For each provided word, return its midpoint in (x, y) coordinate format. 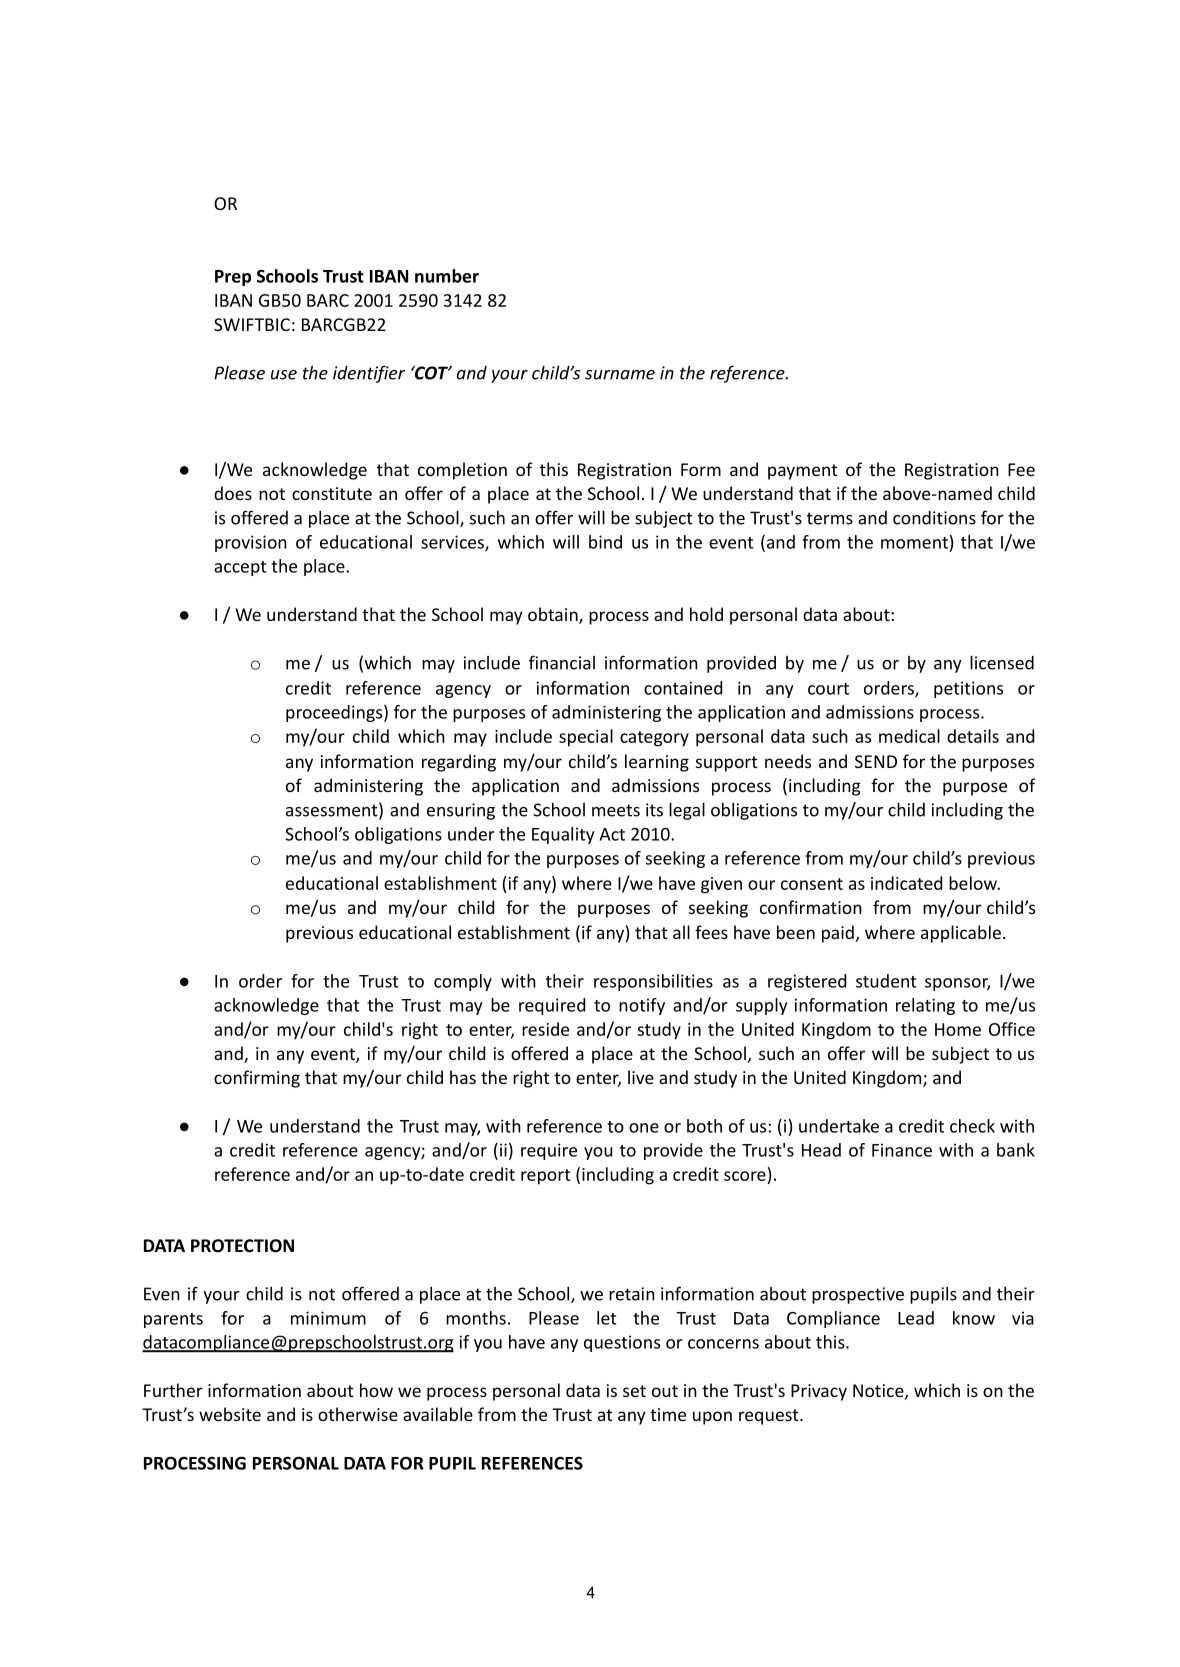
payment (803, 472)
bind (605, 542)
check (972, 1126)
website (230, 1414)
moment (914, 543)
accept (240, 568)
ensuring (461, 811)
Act (612, 834)
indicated (906, 883)
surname (620, 375)
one (644, 1128)
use (284, 375)
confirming (257, 1079)
